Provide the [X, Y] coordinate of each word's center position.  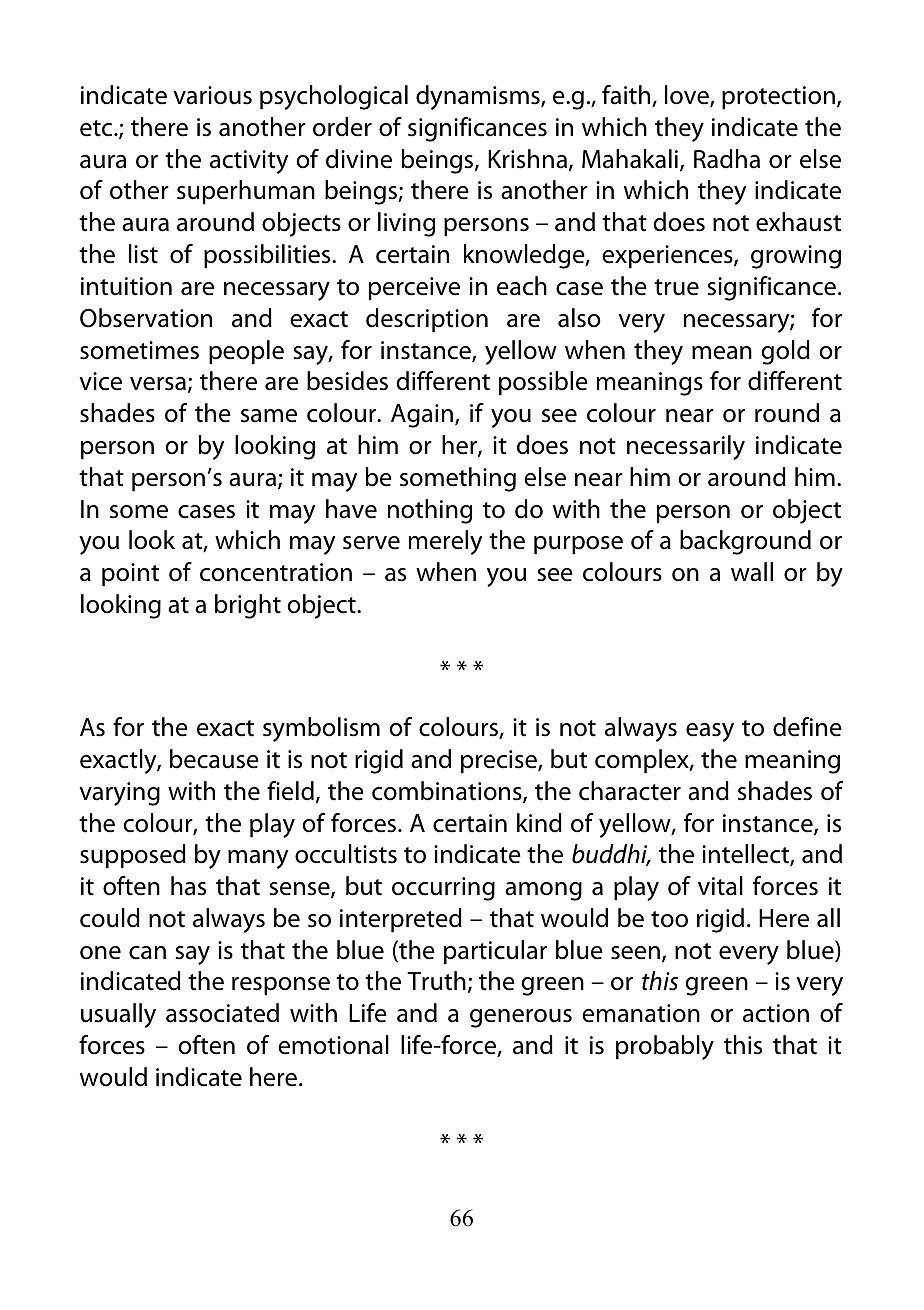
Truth [436, 981]
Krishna [527, 159]
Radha [727, 159]
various [212, 95]
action [776, 1013]
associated [222, 1013]
